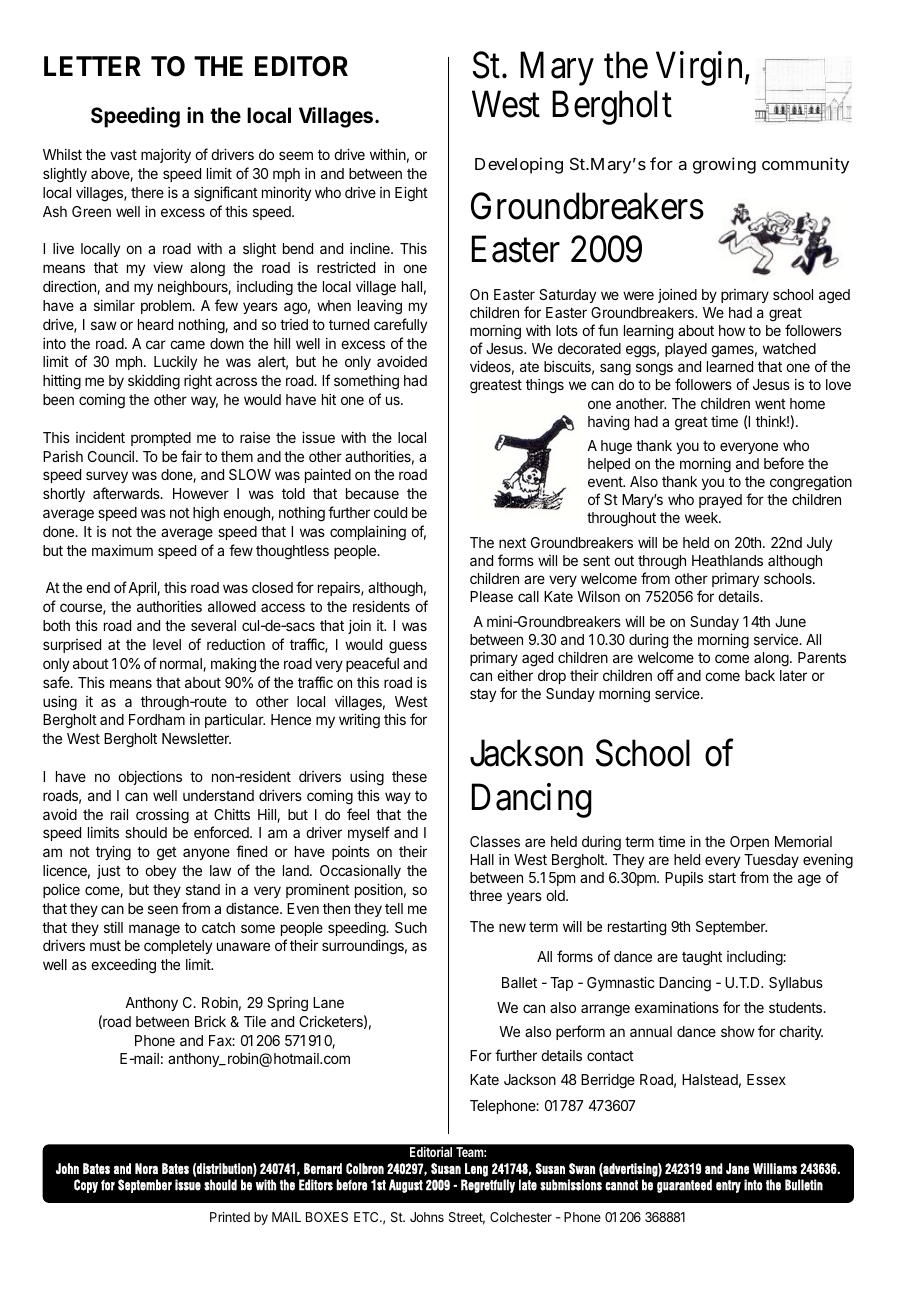  What do you see at coordinates (409, 776) in the image?
I see `these` at bounding box center [409, 776].
